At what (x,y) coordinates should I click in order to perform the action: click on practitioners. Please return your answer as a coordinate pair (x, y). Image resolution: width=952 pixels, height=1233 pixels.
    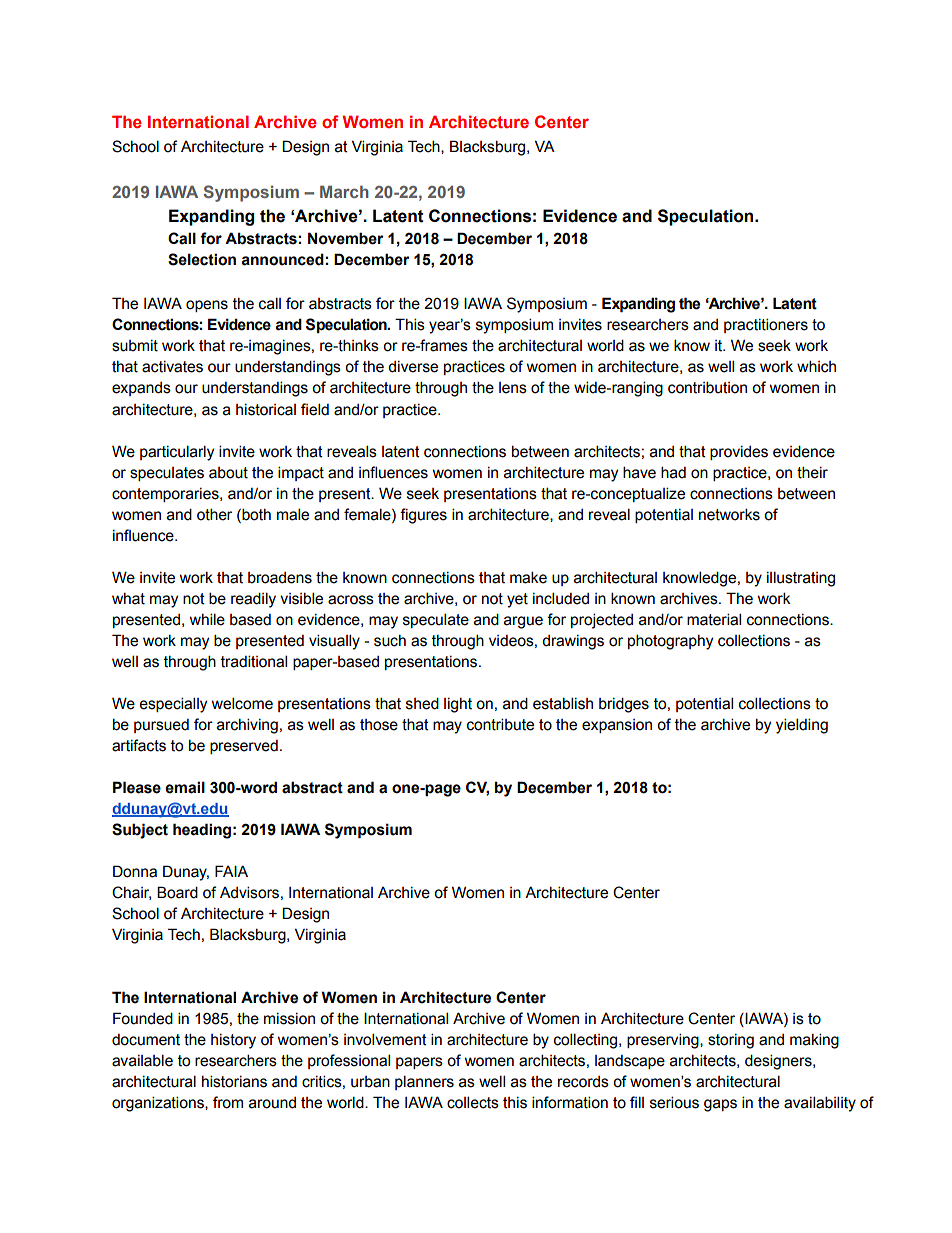
    Looking at the image, I should click on (766, 325).
